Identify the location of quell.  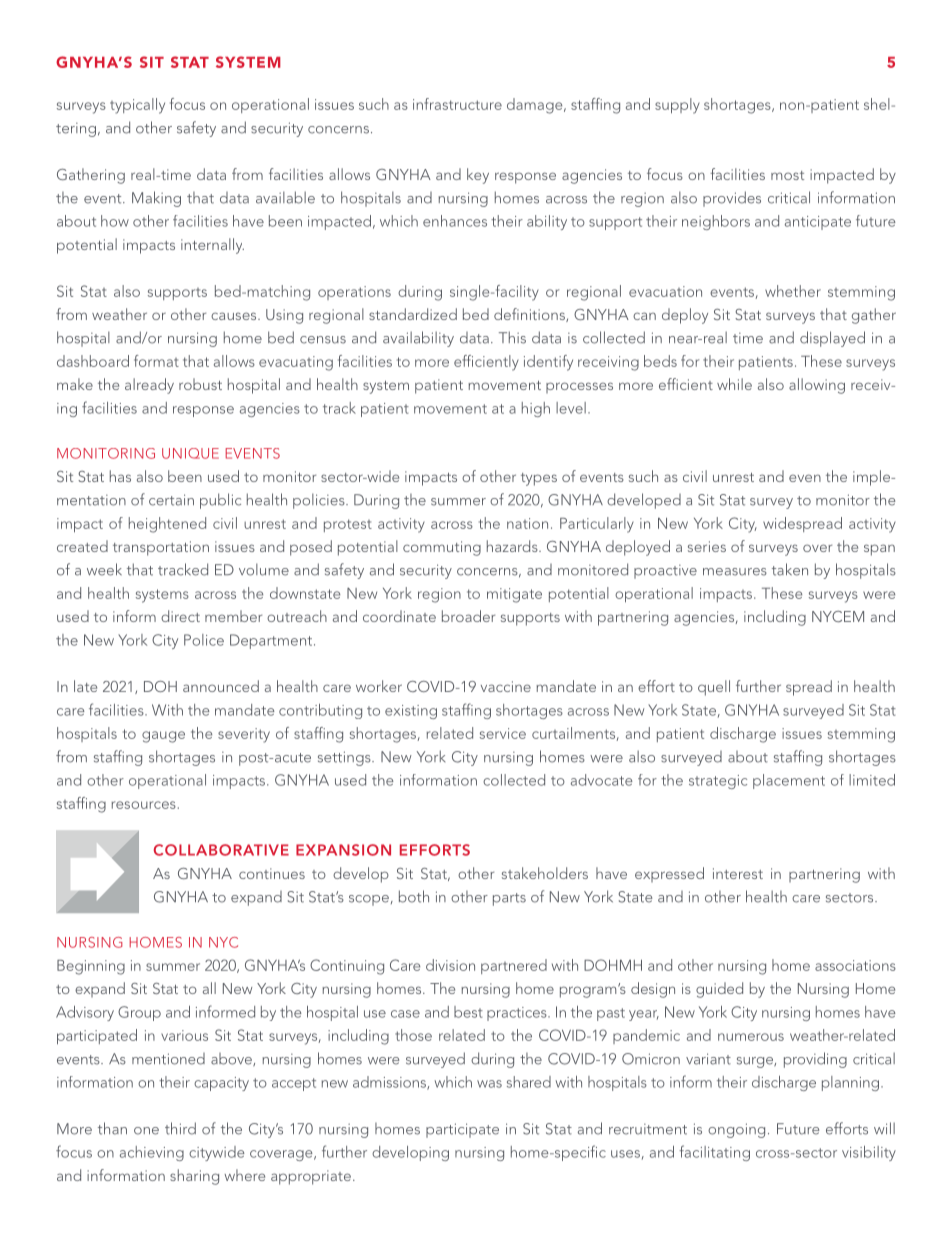
(714, 688).
